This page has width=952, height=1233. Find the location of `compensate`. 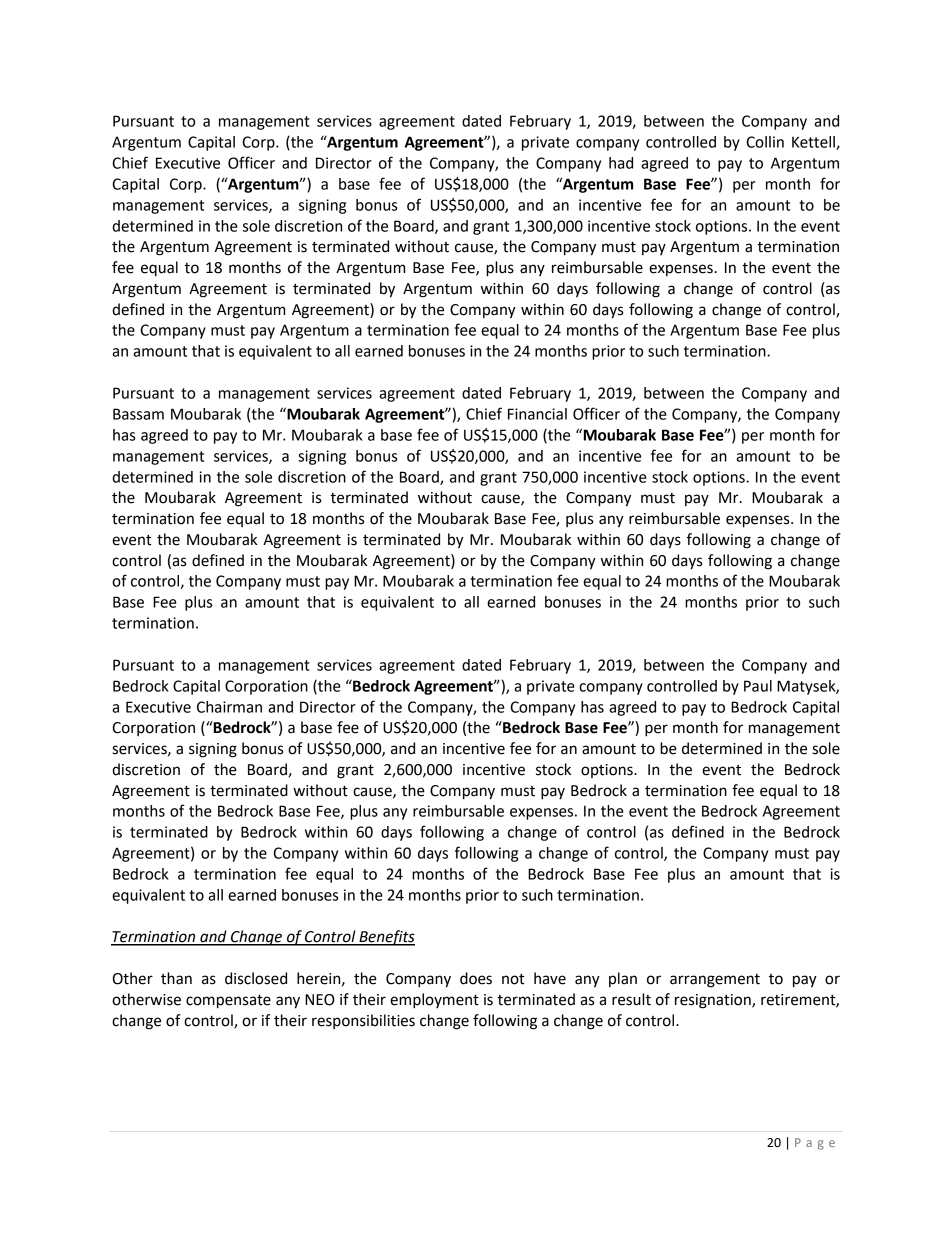

compensate is located at coordinates (228, 1001).
